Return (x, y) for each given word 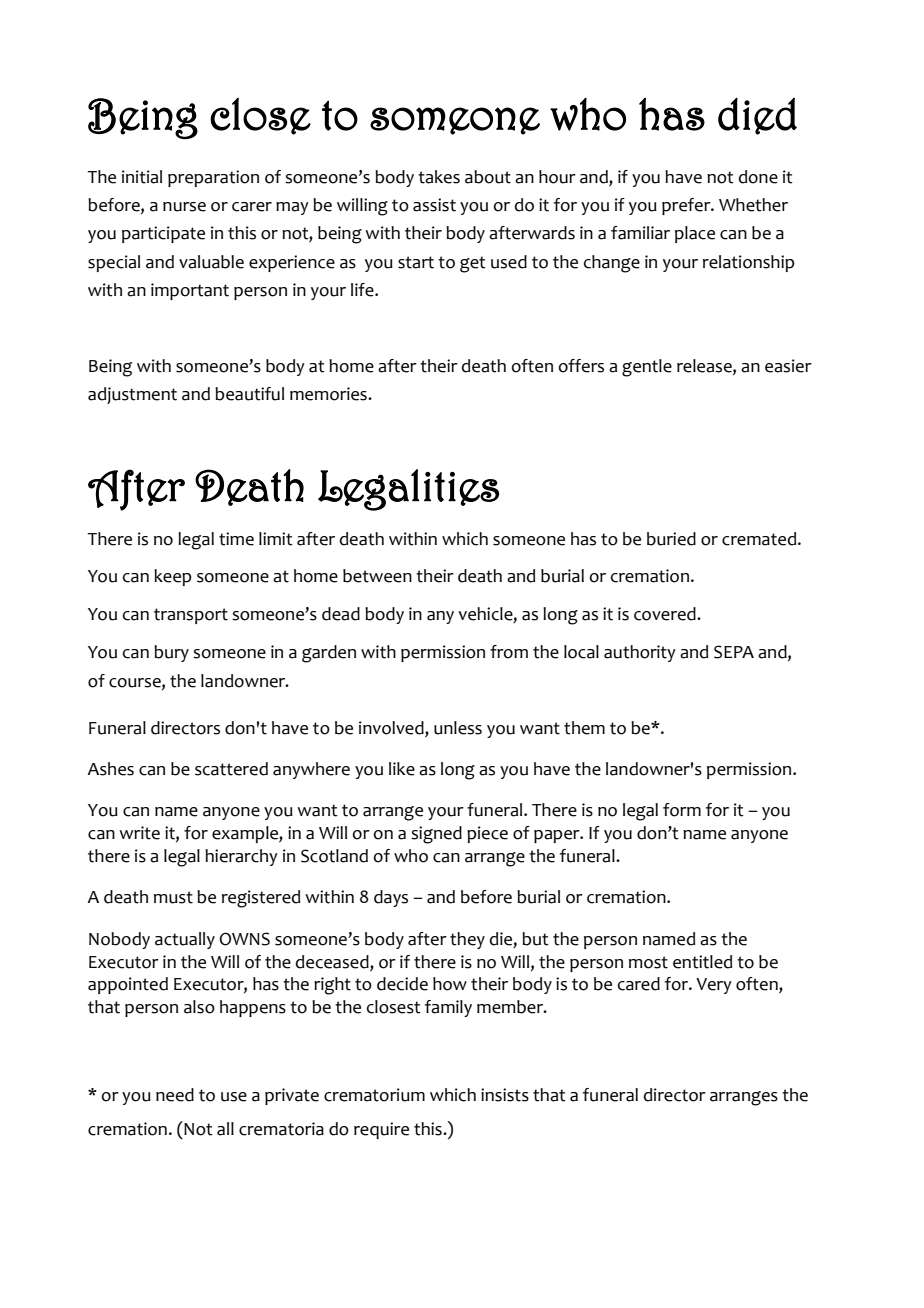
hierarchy (241, 857)
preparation (213, 178)
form (682, 810)
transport (191, 616)
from (509, 652)
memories (329, 394)
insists (505, 1095)
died (757, 116)
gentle (647, 368)
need (175, 1095)
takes (439, 177)
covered (666, 614)
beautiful (249, 394)
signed (436, 835)
